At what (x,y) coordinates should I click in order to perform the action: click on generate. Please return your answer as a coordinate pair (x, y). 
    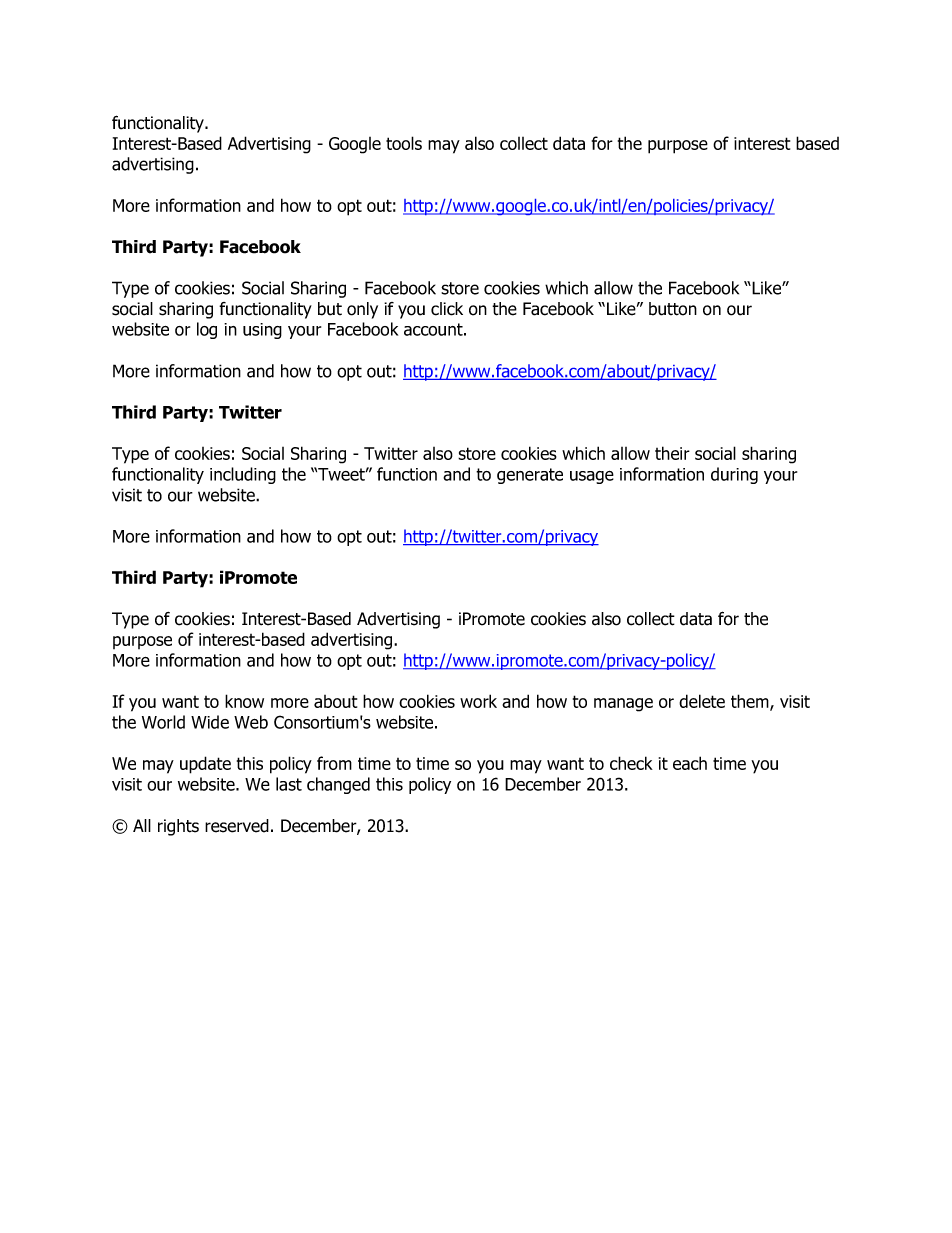
    Looking at the image, I should click on (530, 476).
